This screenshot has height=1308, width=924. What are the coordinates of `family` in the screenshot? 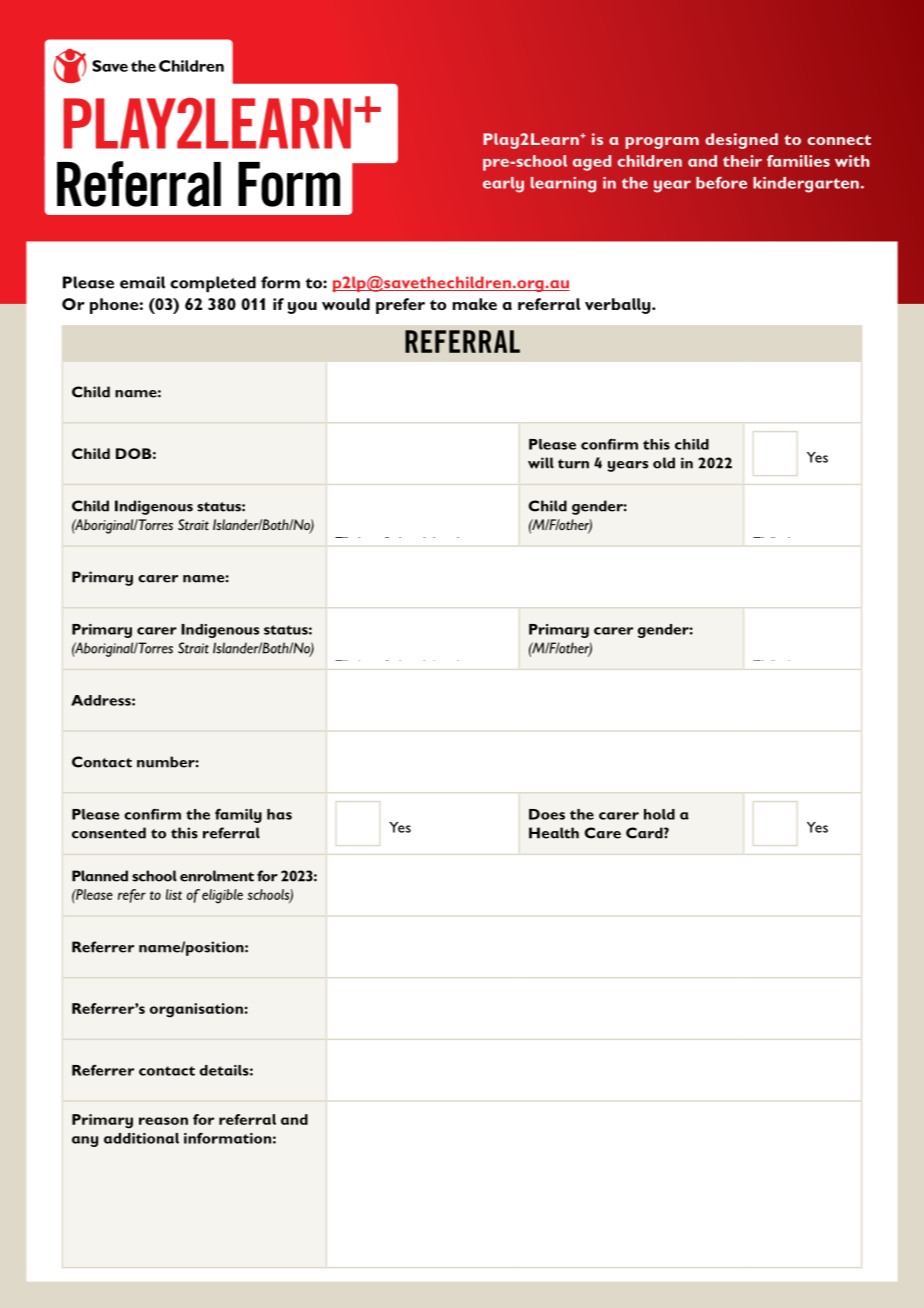 It's located at (238, 816).
